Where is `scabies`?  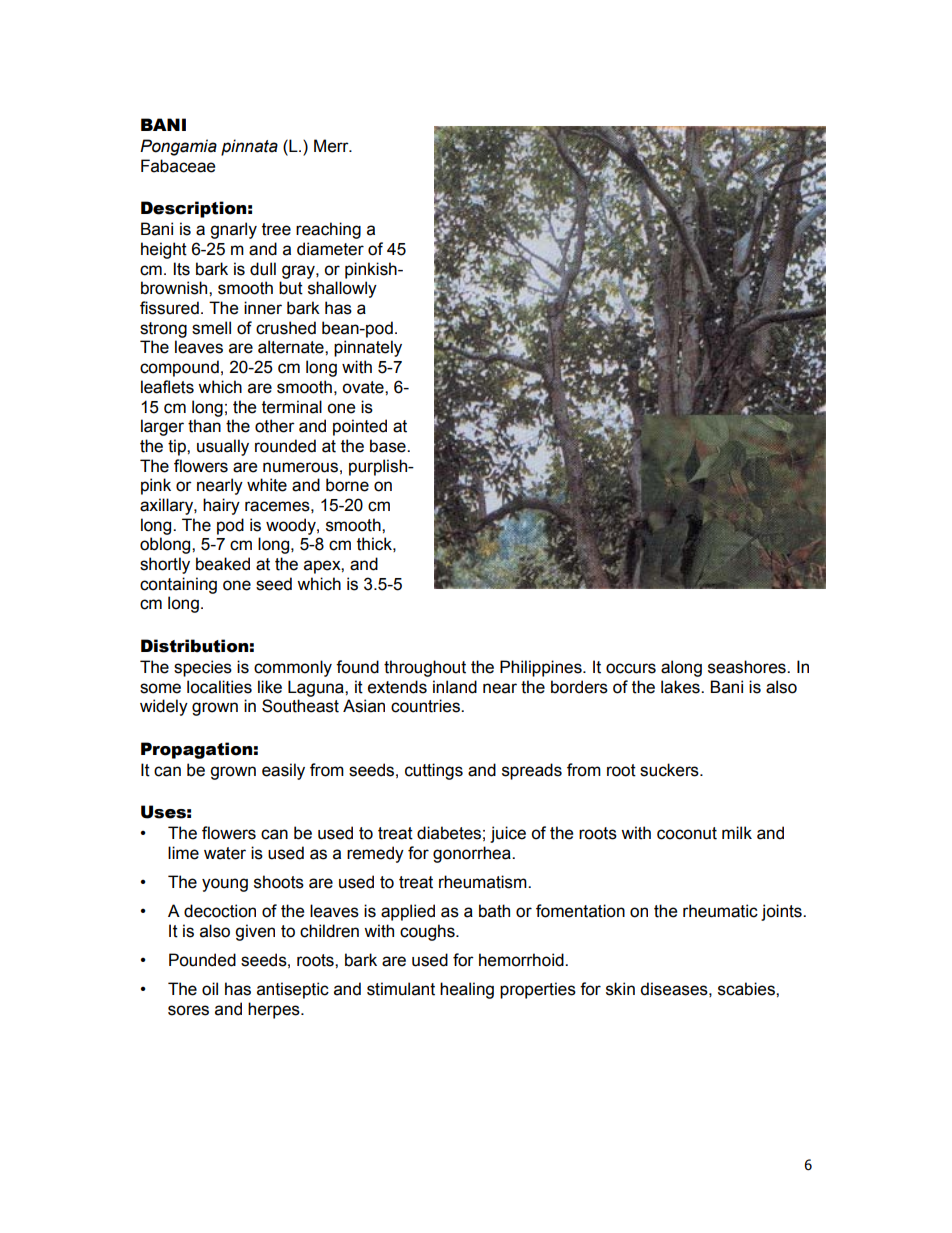
scabies is located at coordinates (747, 989).
